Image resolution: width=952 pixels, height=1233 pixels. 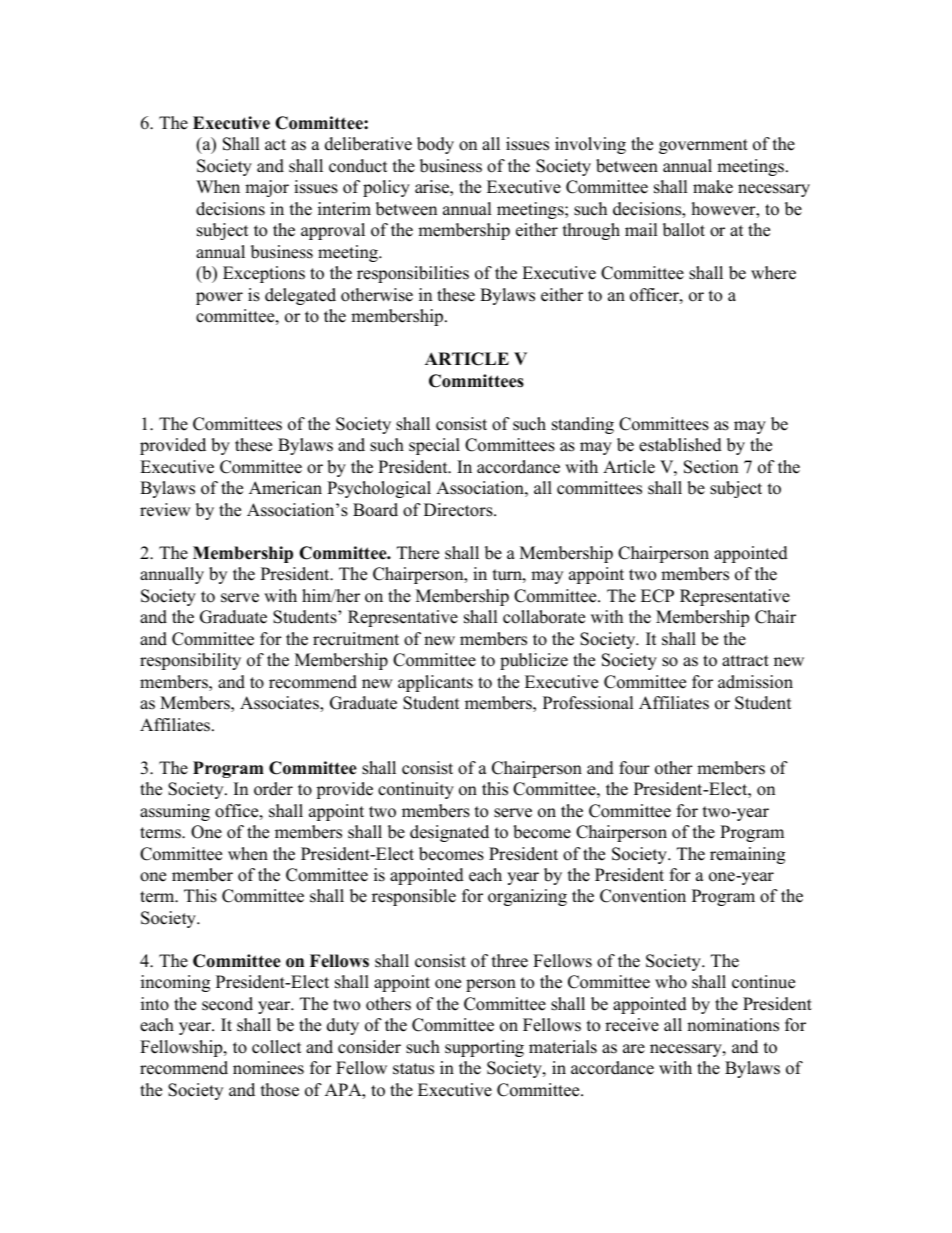 What do you see at coordinates (711, 467) in the image?
I see `Section` at bounding box center [711, 467].
